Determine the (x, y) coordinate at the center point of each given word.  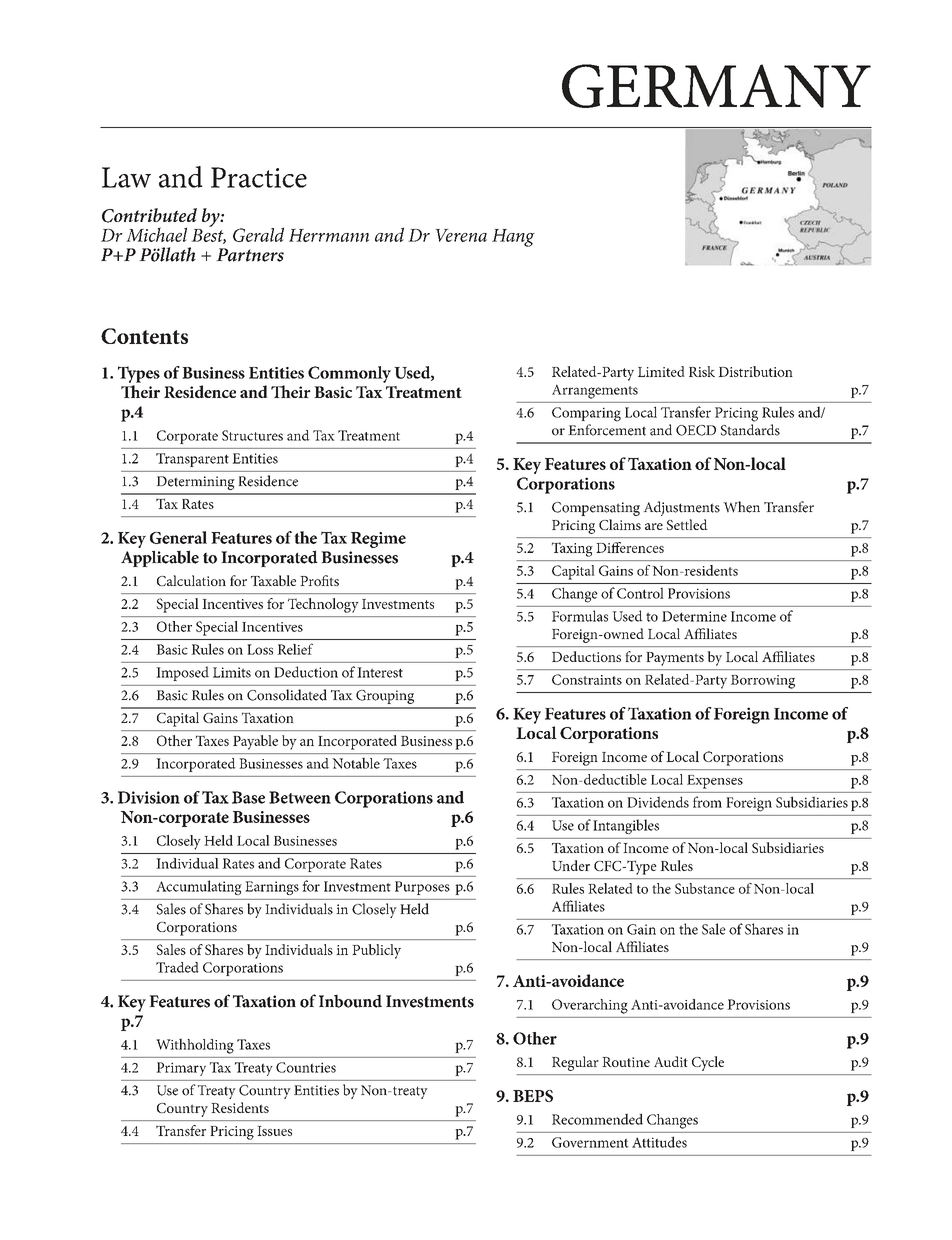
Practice (259, 177)
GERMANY (716, 86)
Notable (356, 763)
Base (248, 797)
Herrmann (329, 235)
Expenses (715, 782)
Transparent (192, 460)
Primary (181, 1069)
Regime (378, 540)
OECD (696, 430)
